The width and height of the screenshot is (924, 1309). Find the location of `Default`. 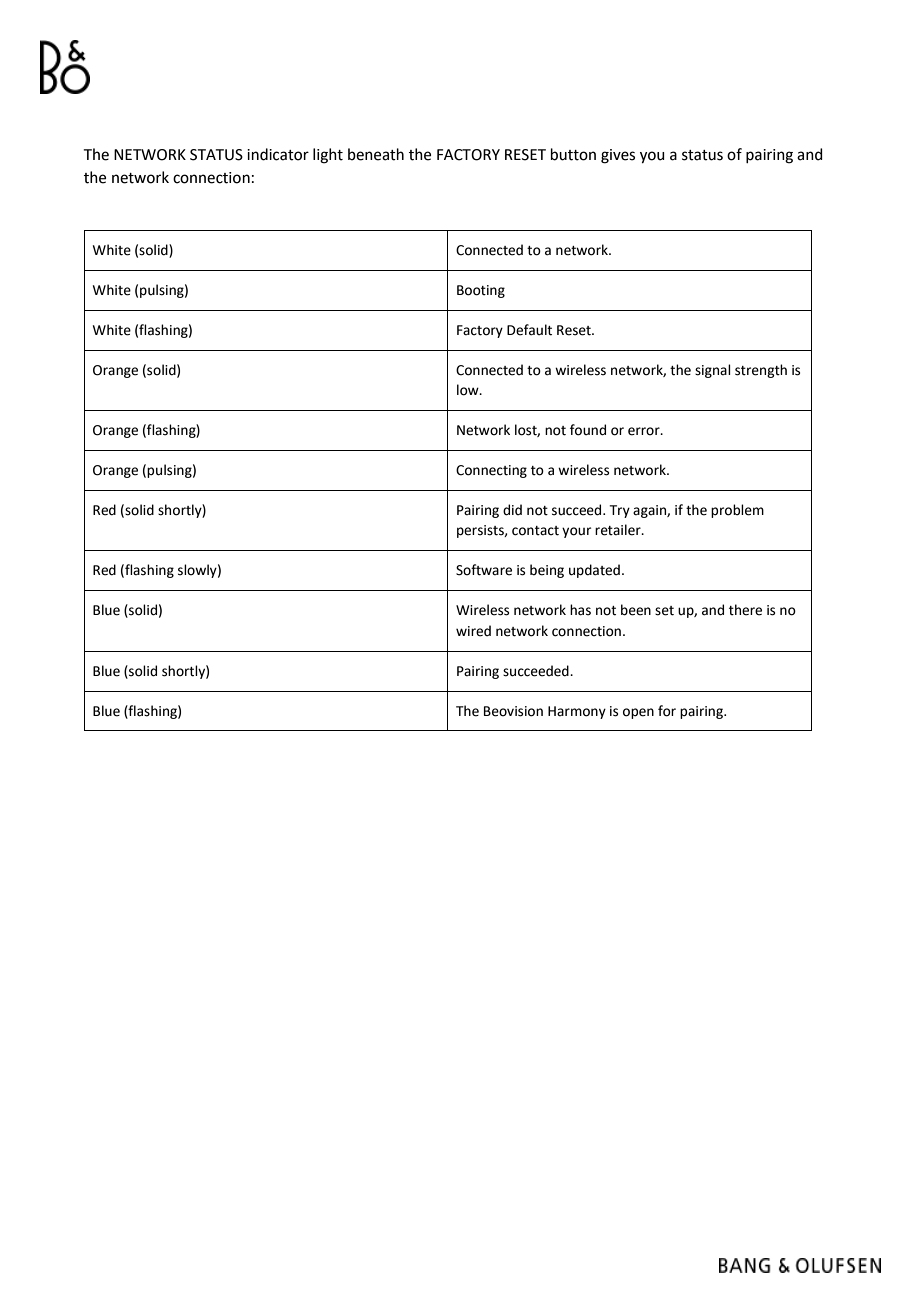

Default is located at coordinates (529, 330).
